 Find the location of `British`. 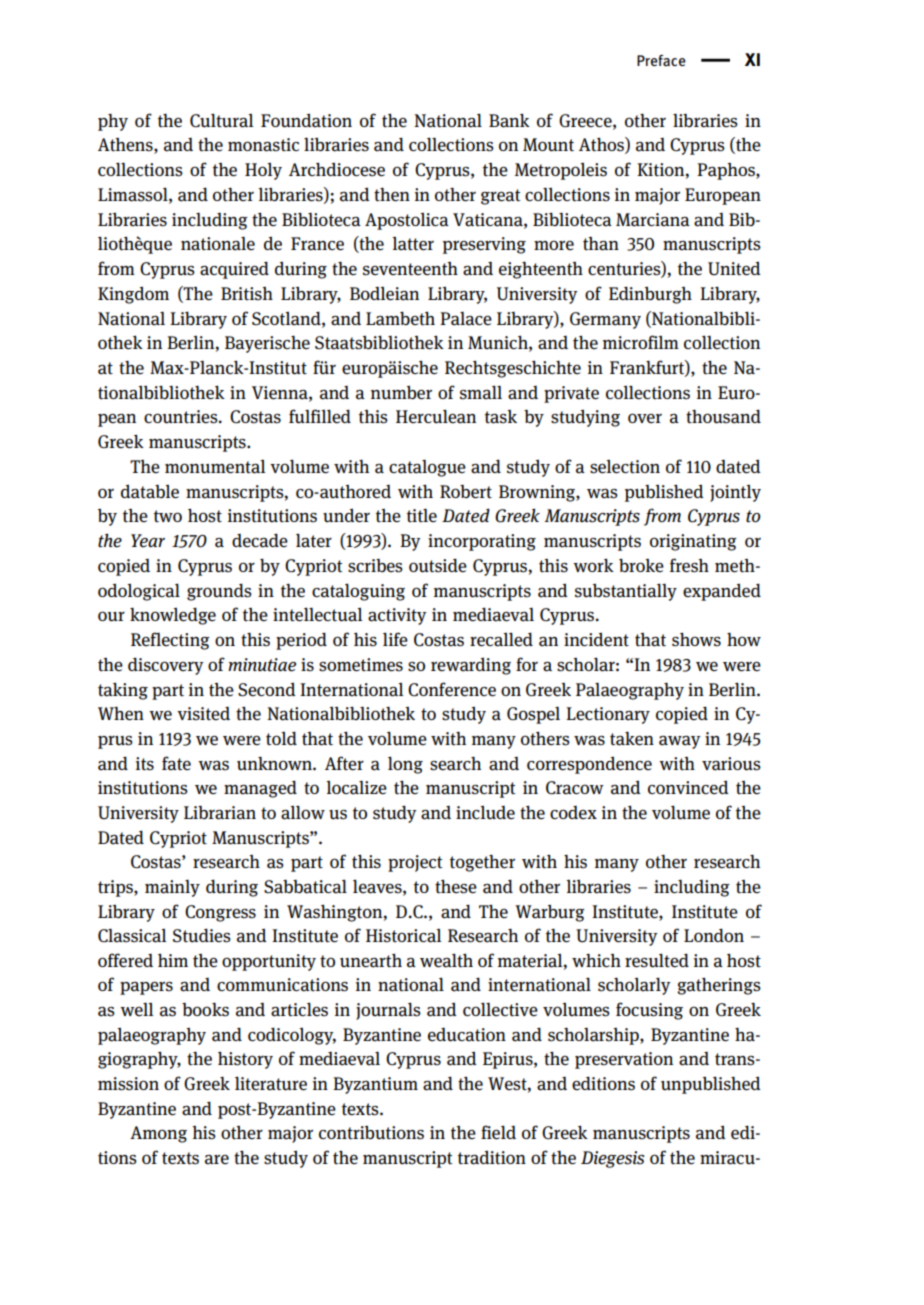

British is located at coordinates (247, 294).
